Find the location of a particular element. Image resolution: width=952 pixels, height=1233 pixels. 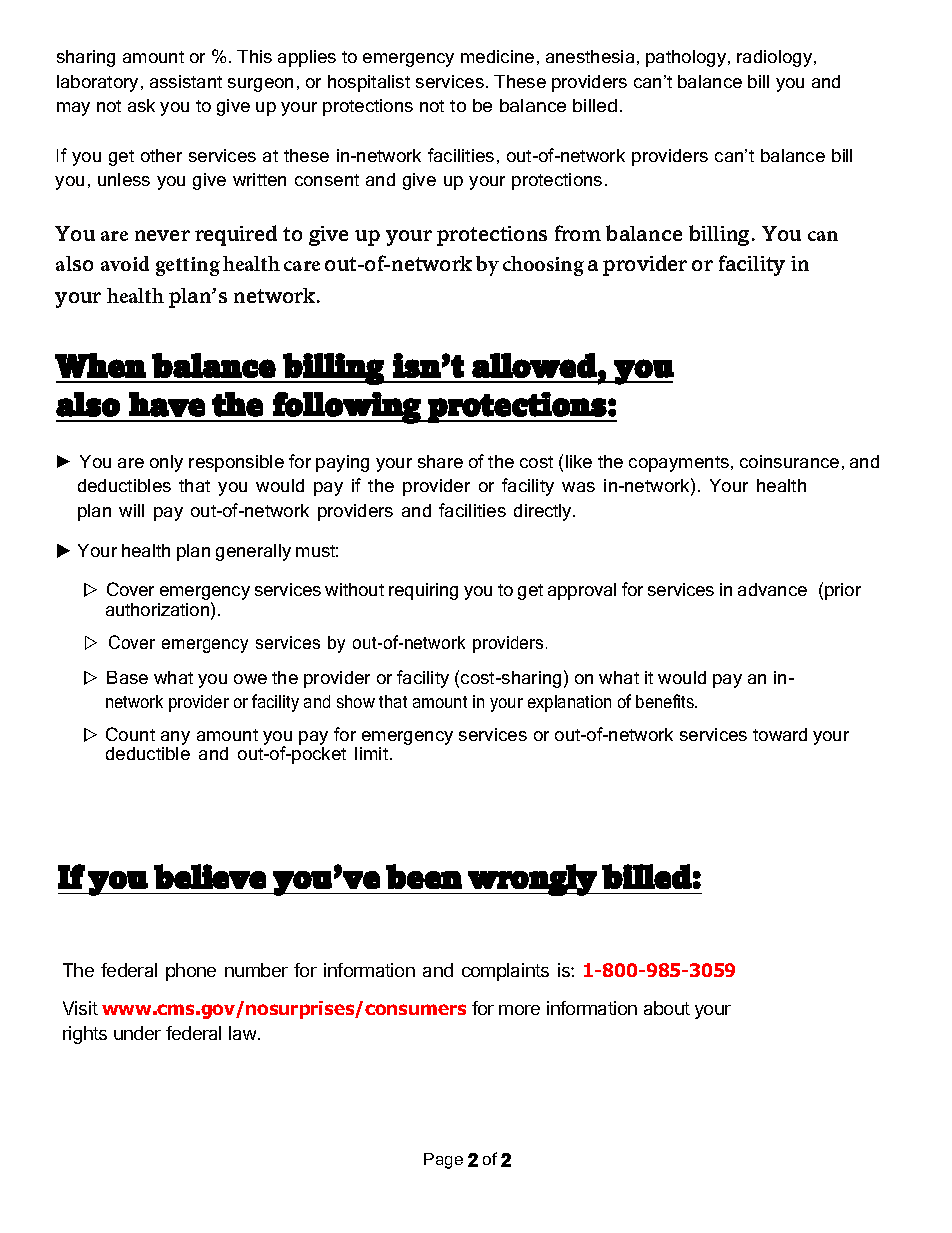

assistant is located at coordinates (186, 81).
